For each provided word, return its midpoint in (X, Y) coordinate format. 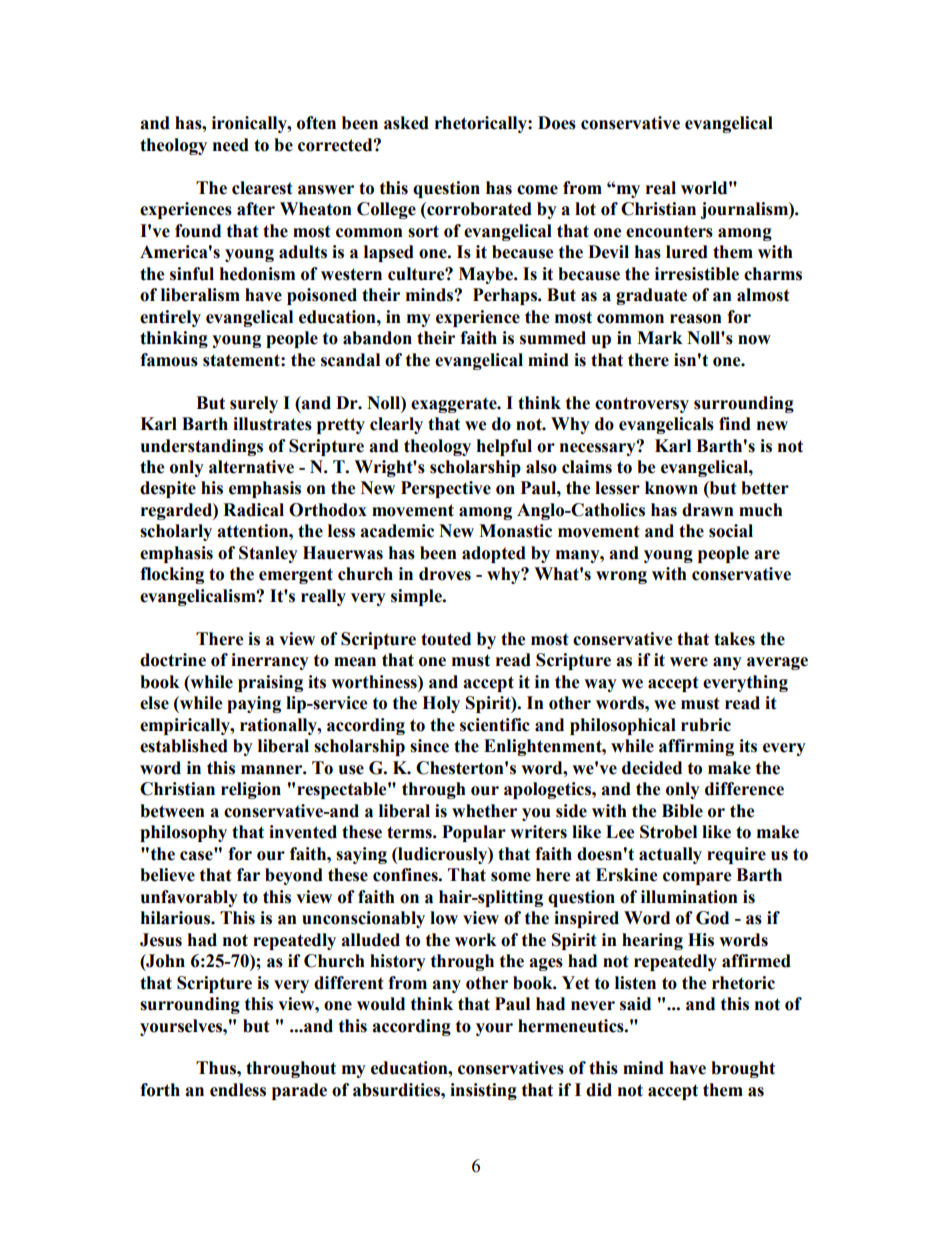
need (231, 145)
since (429, 746)
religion (251, 790)
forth (160, 1090)
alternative (251, 467)
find (735, 424)
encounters (669, 231)
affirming (696, 747)
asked (406, 123)
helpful (504, 447)
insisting (483, 1091)
